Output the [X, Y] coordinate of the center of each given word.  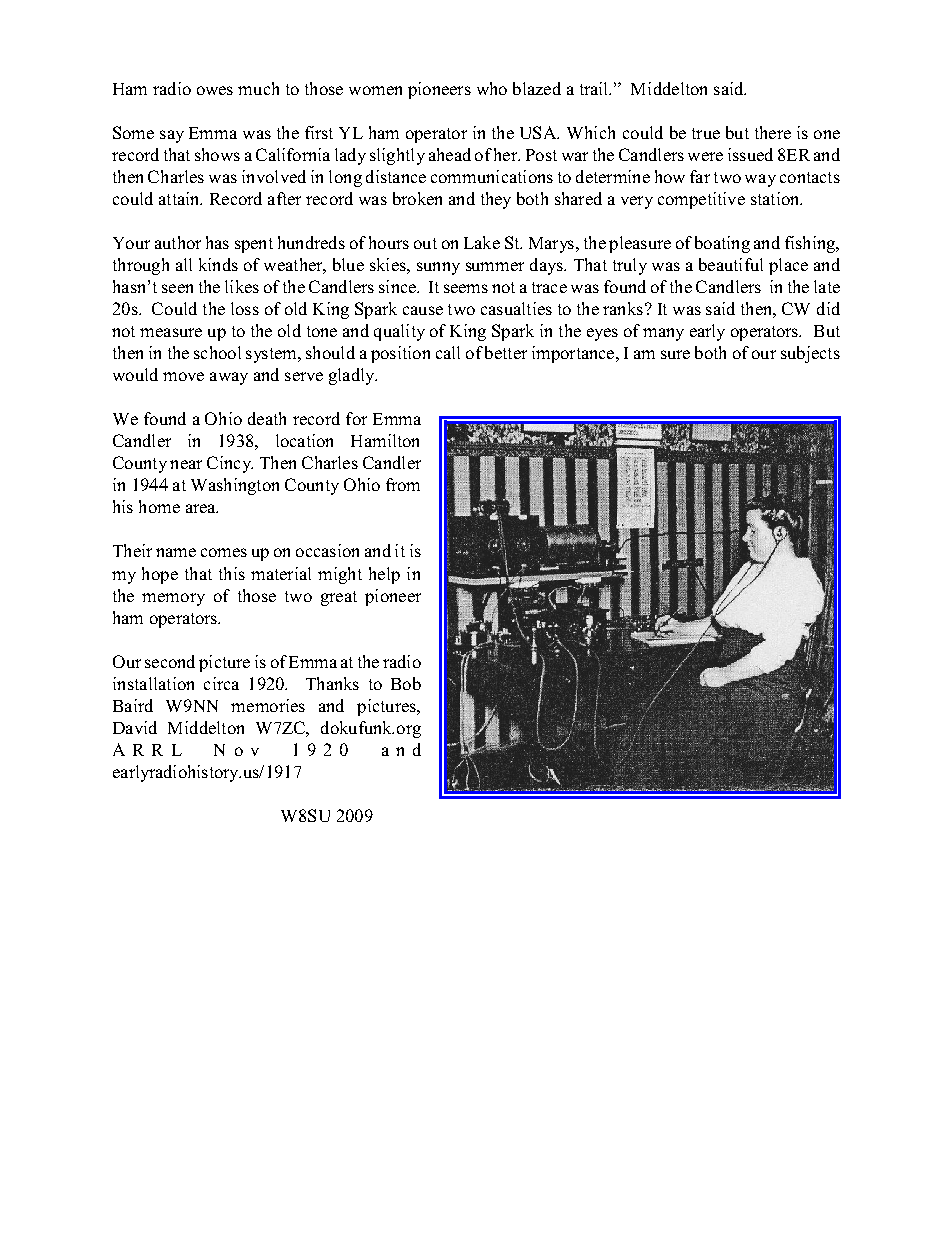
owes [215, 90]
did [828, 308]
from [403, 484]
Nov [236, 750]
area [202, 508]
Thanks [332, 683]
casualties [516, 308]
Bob [406, 683]
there [773, 132]
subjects [810, 354]
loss [245, 308]
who [492, 88]
